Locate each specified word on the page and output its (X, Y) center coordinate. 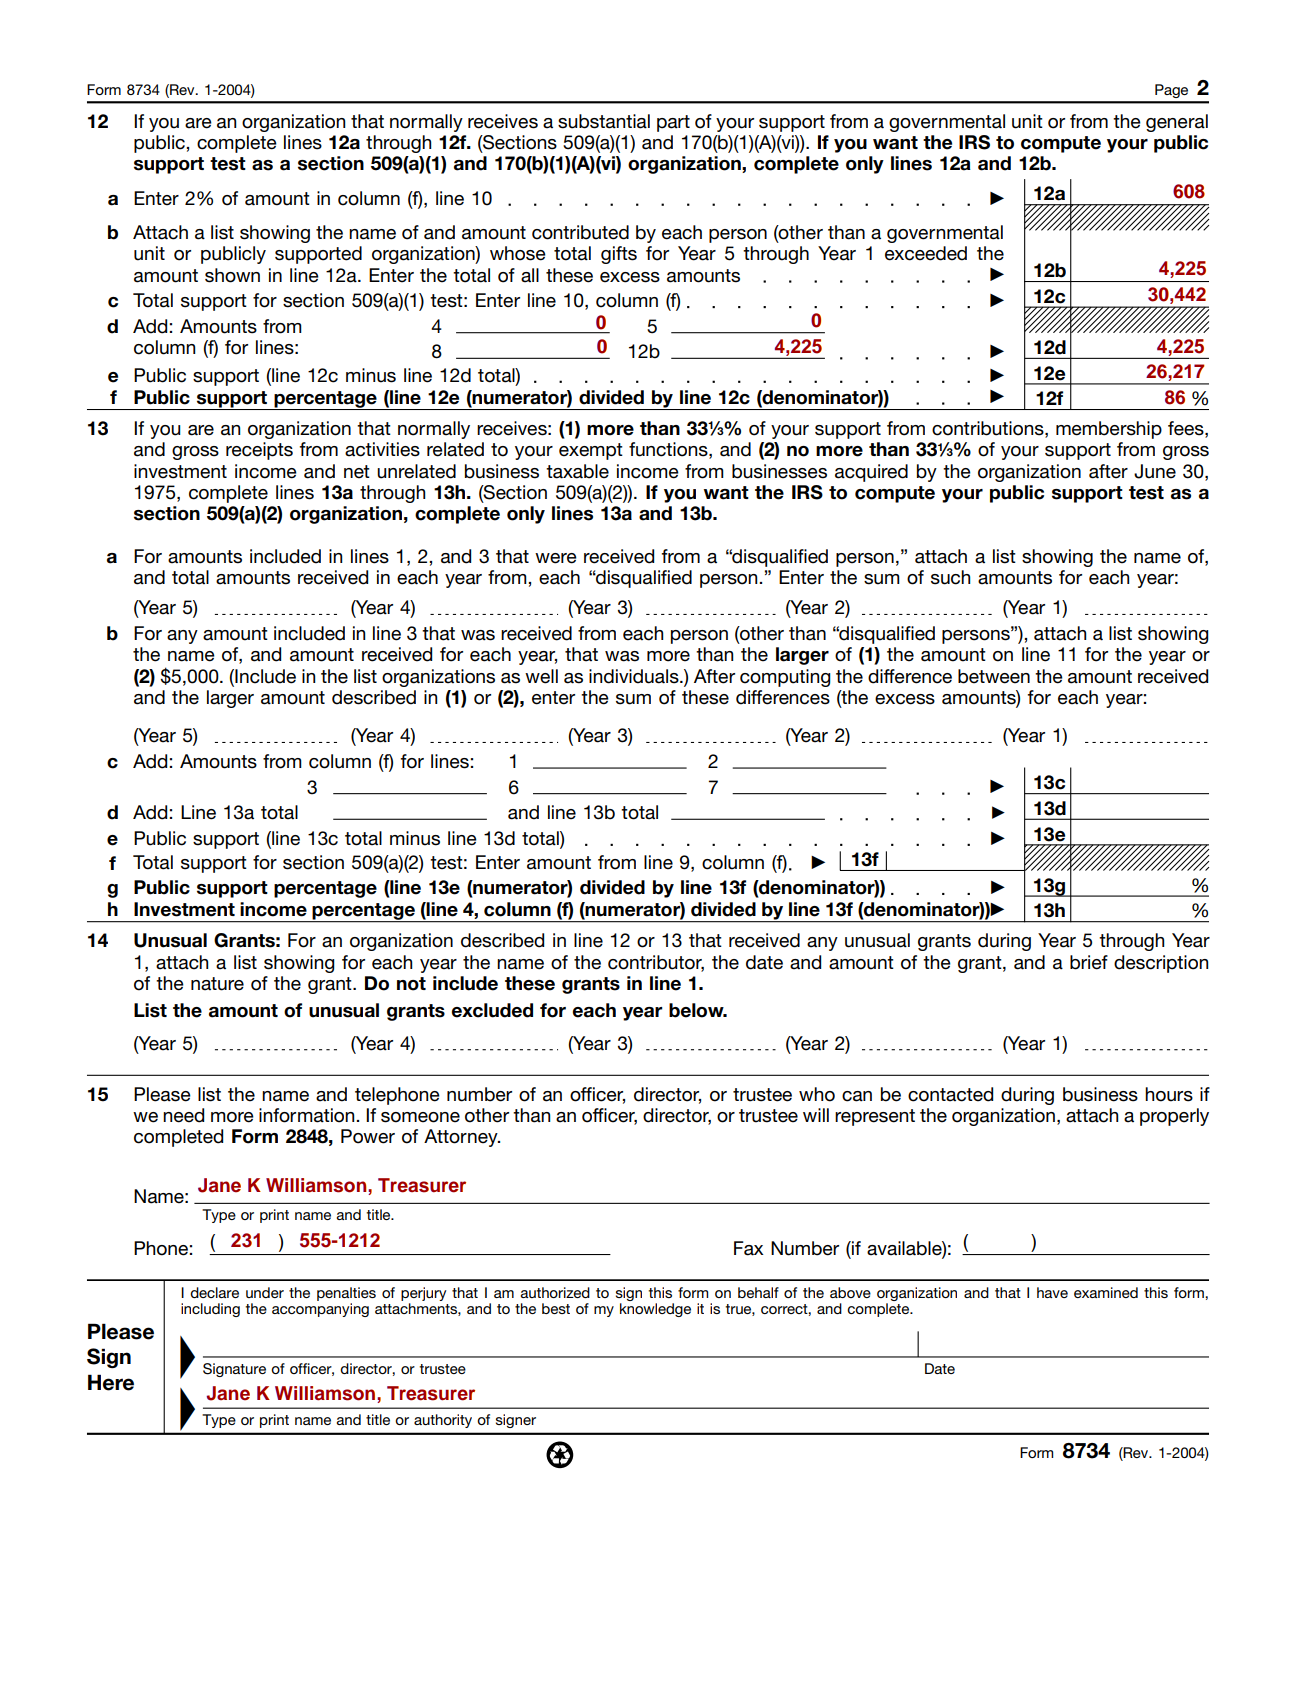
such (950, 577)
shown (232, 275)
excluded (492, 1010)
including (210, 1310)
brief (1089, 962)
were (556, 558)
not (411, 984)
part (673, 123)
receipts (259, 451)
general (1177, 123)
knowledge (655, 1310)
